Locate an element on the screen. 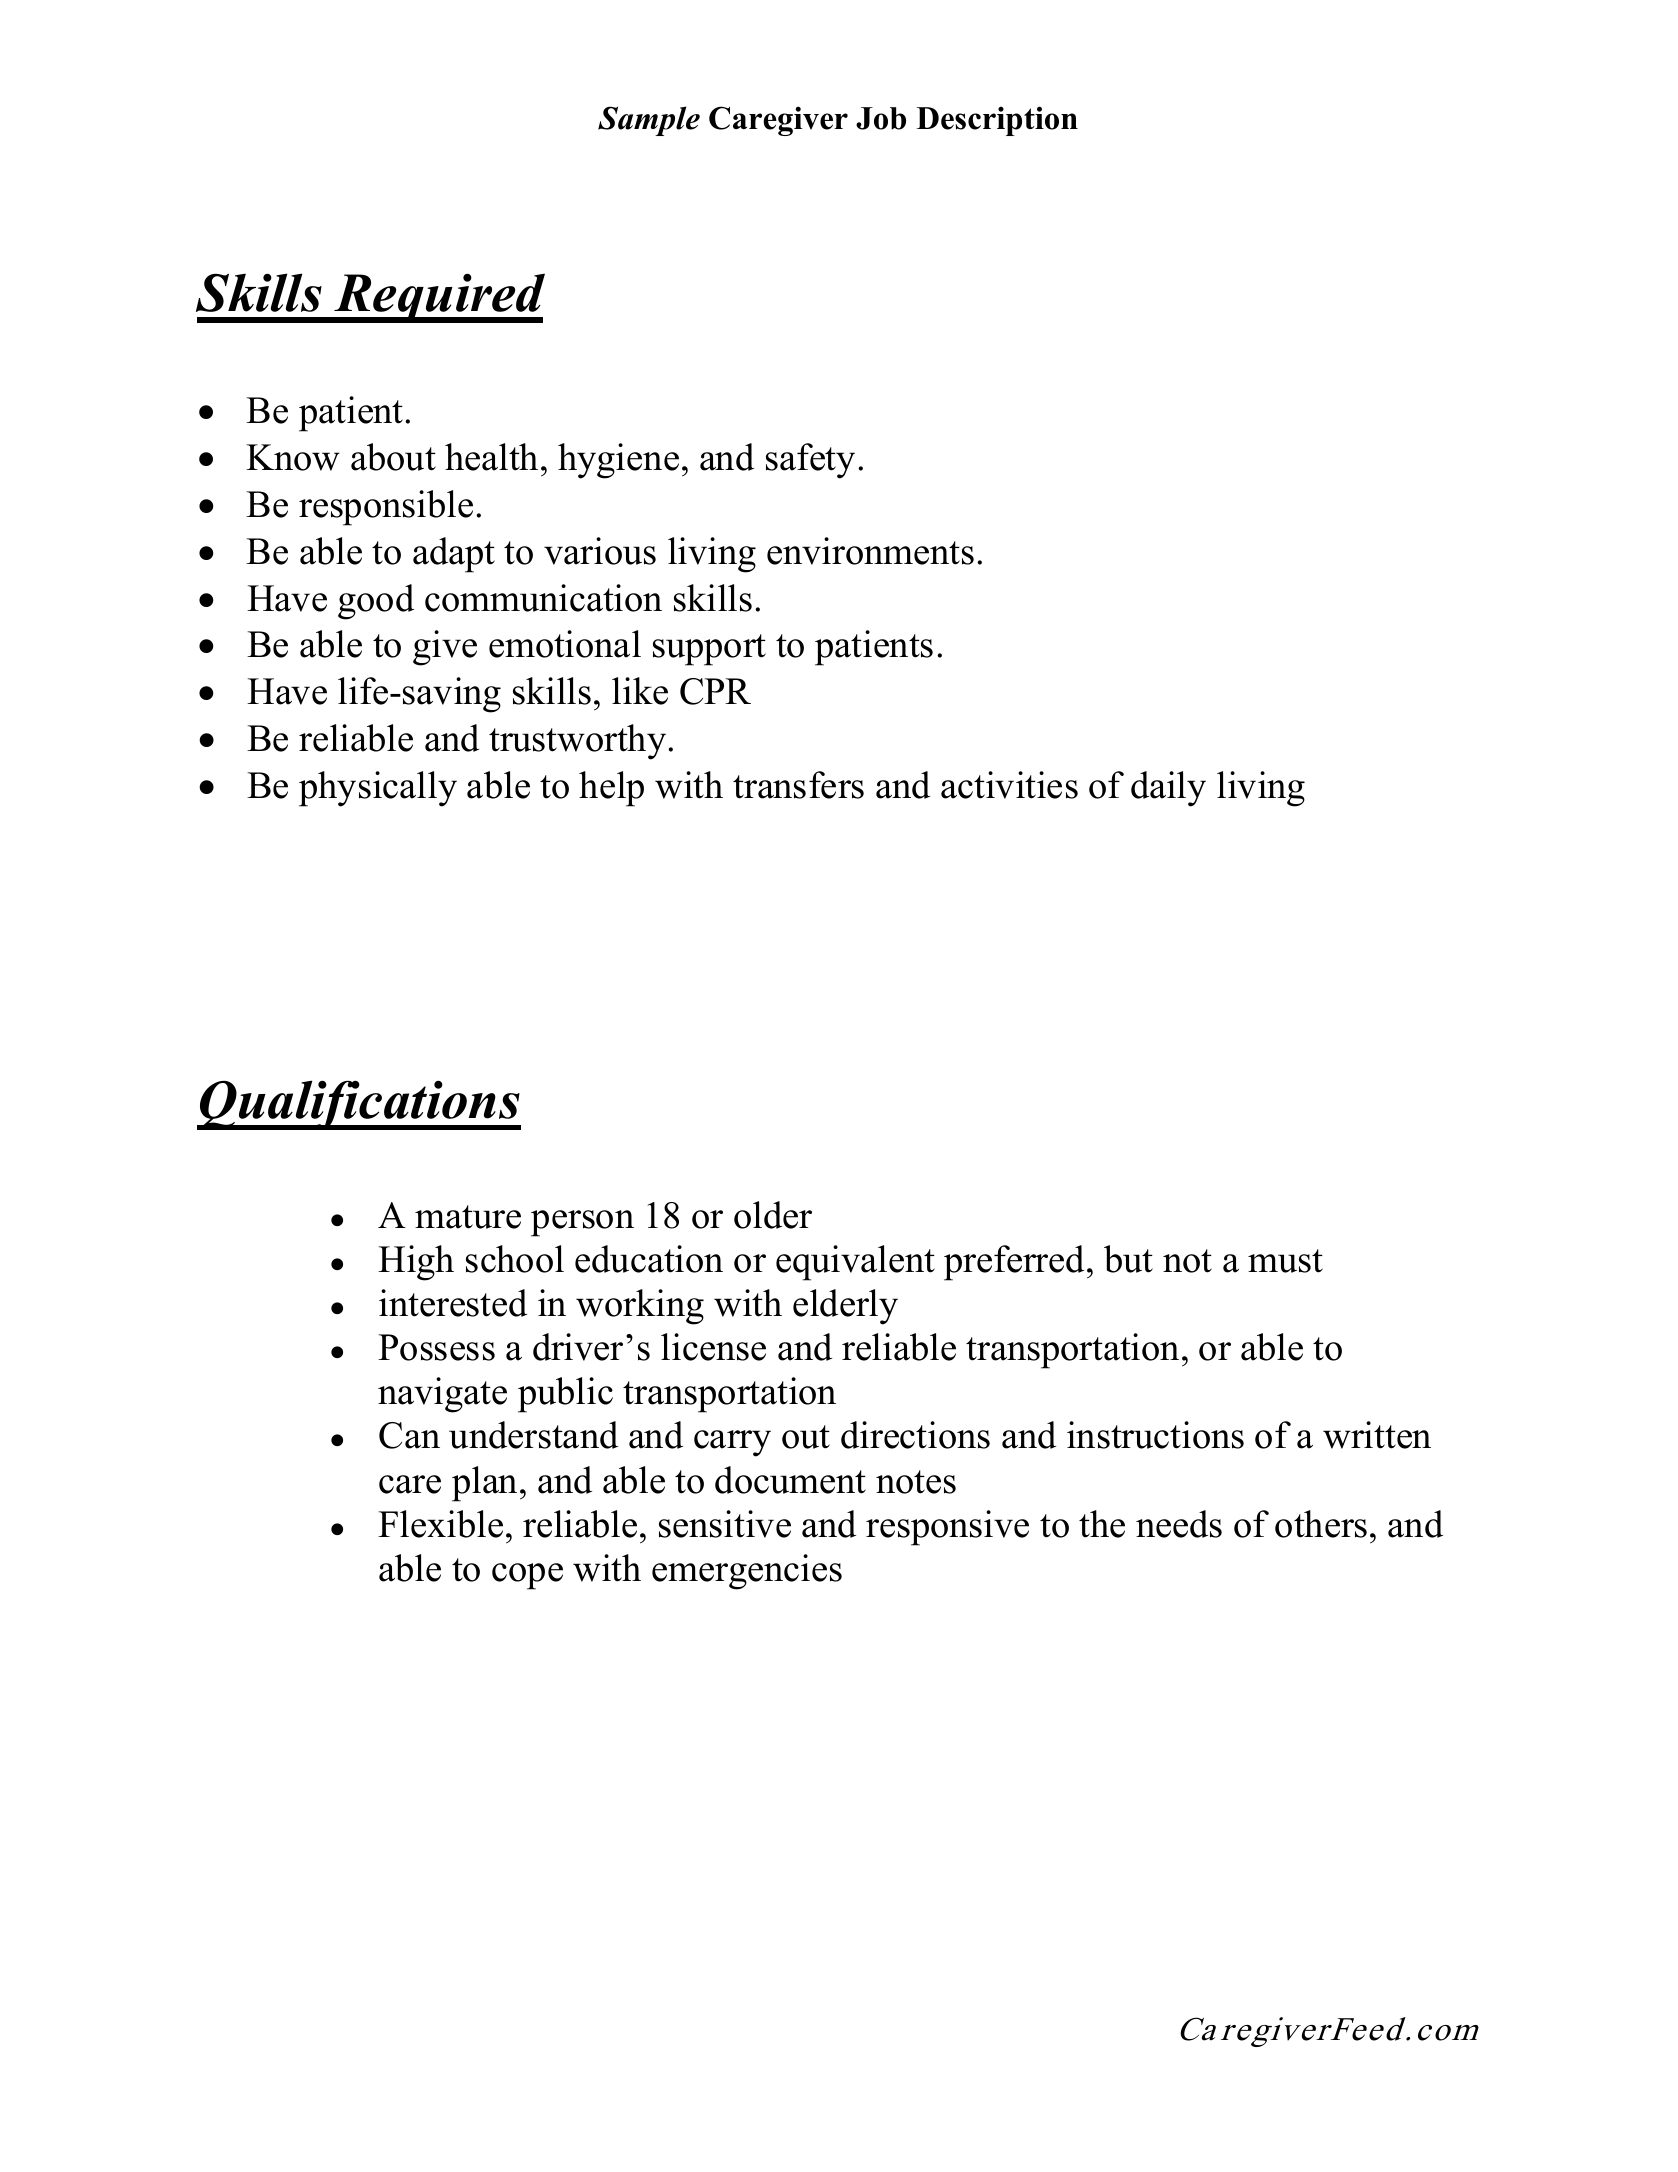 This screenshot has width=1678, height=2172. Description is located at coordinates (997, 121).
